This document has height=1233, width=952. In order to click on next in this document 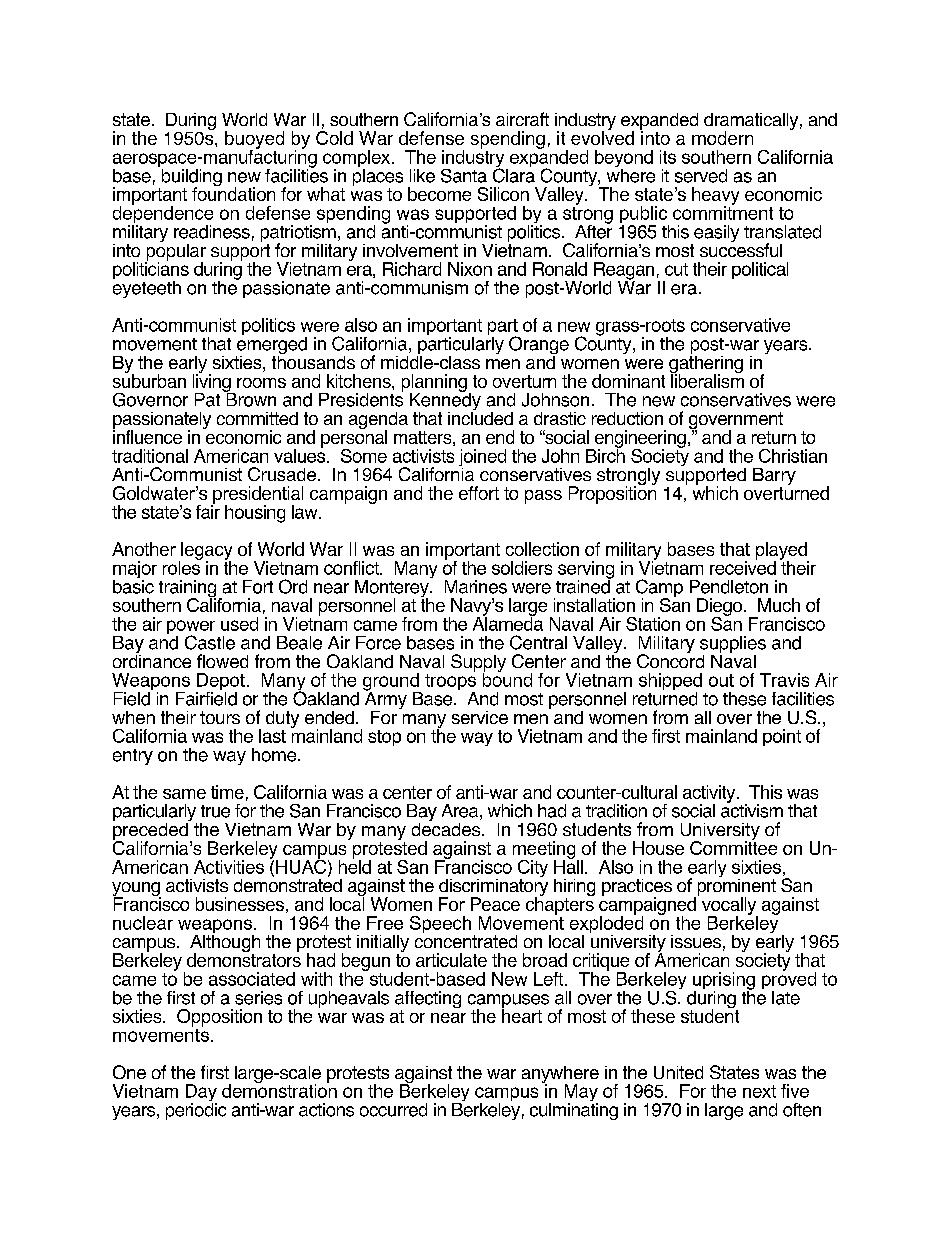, I will do `click(759, 1091)`.
